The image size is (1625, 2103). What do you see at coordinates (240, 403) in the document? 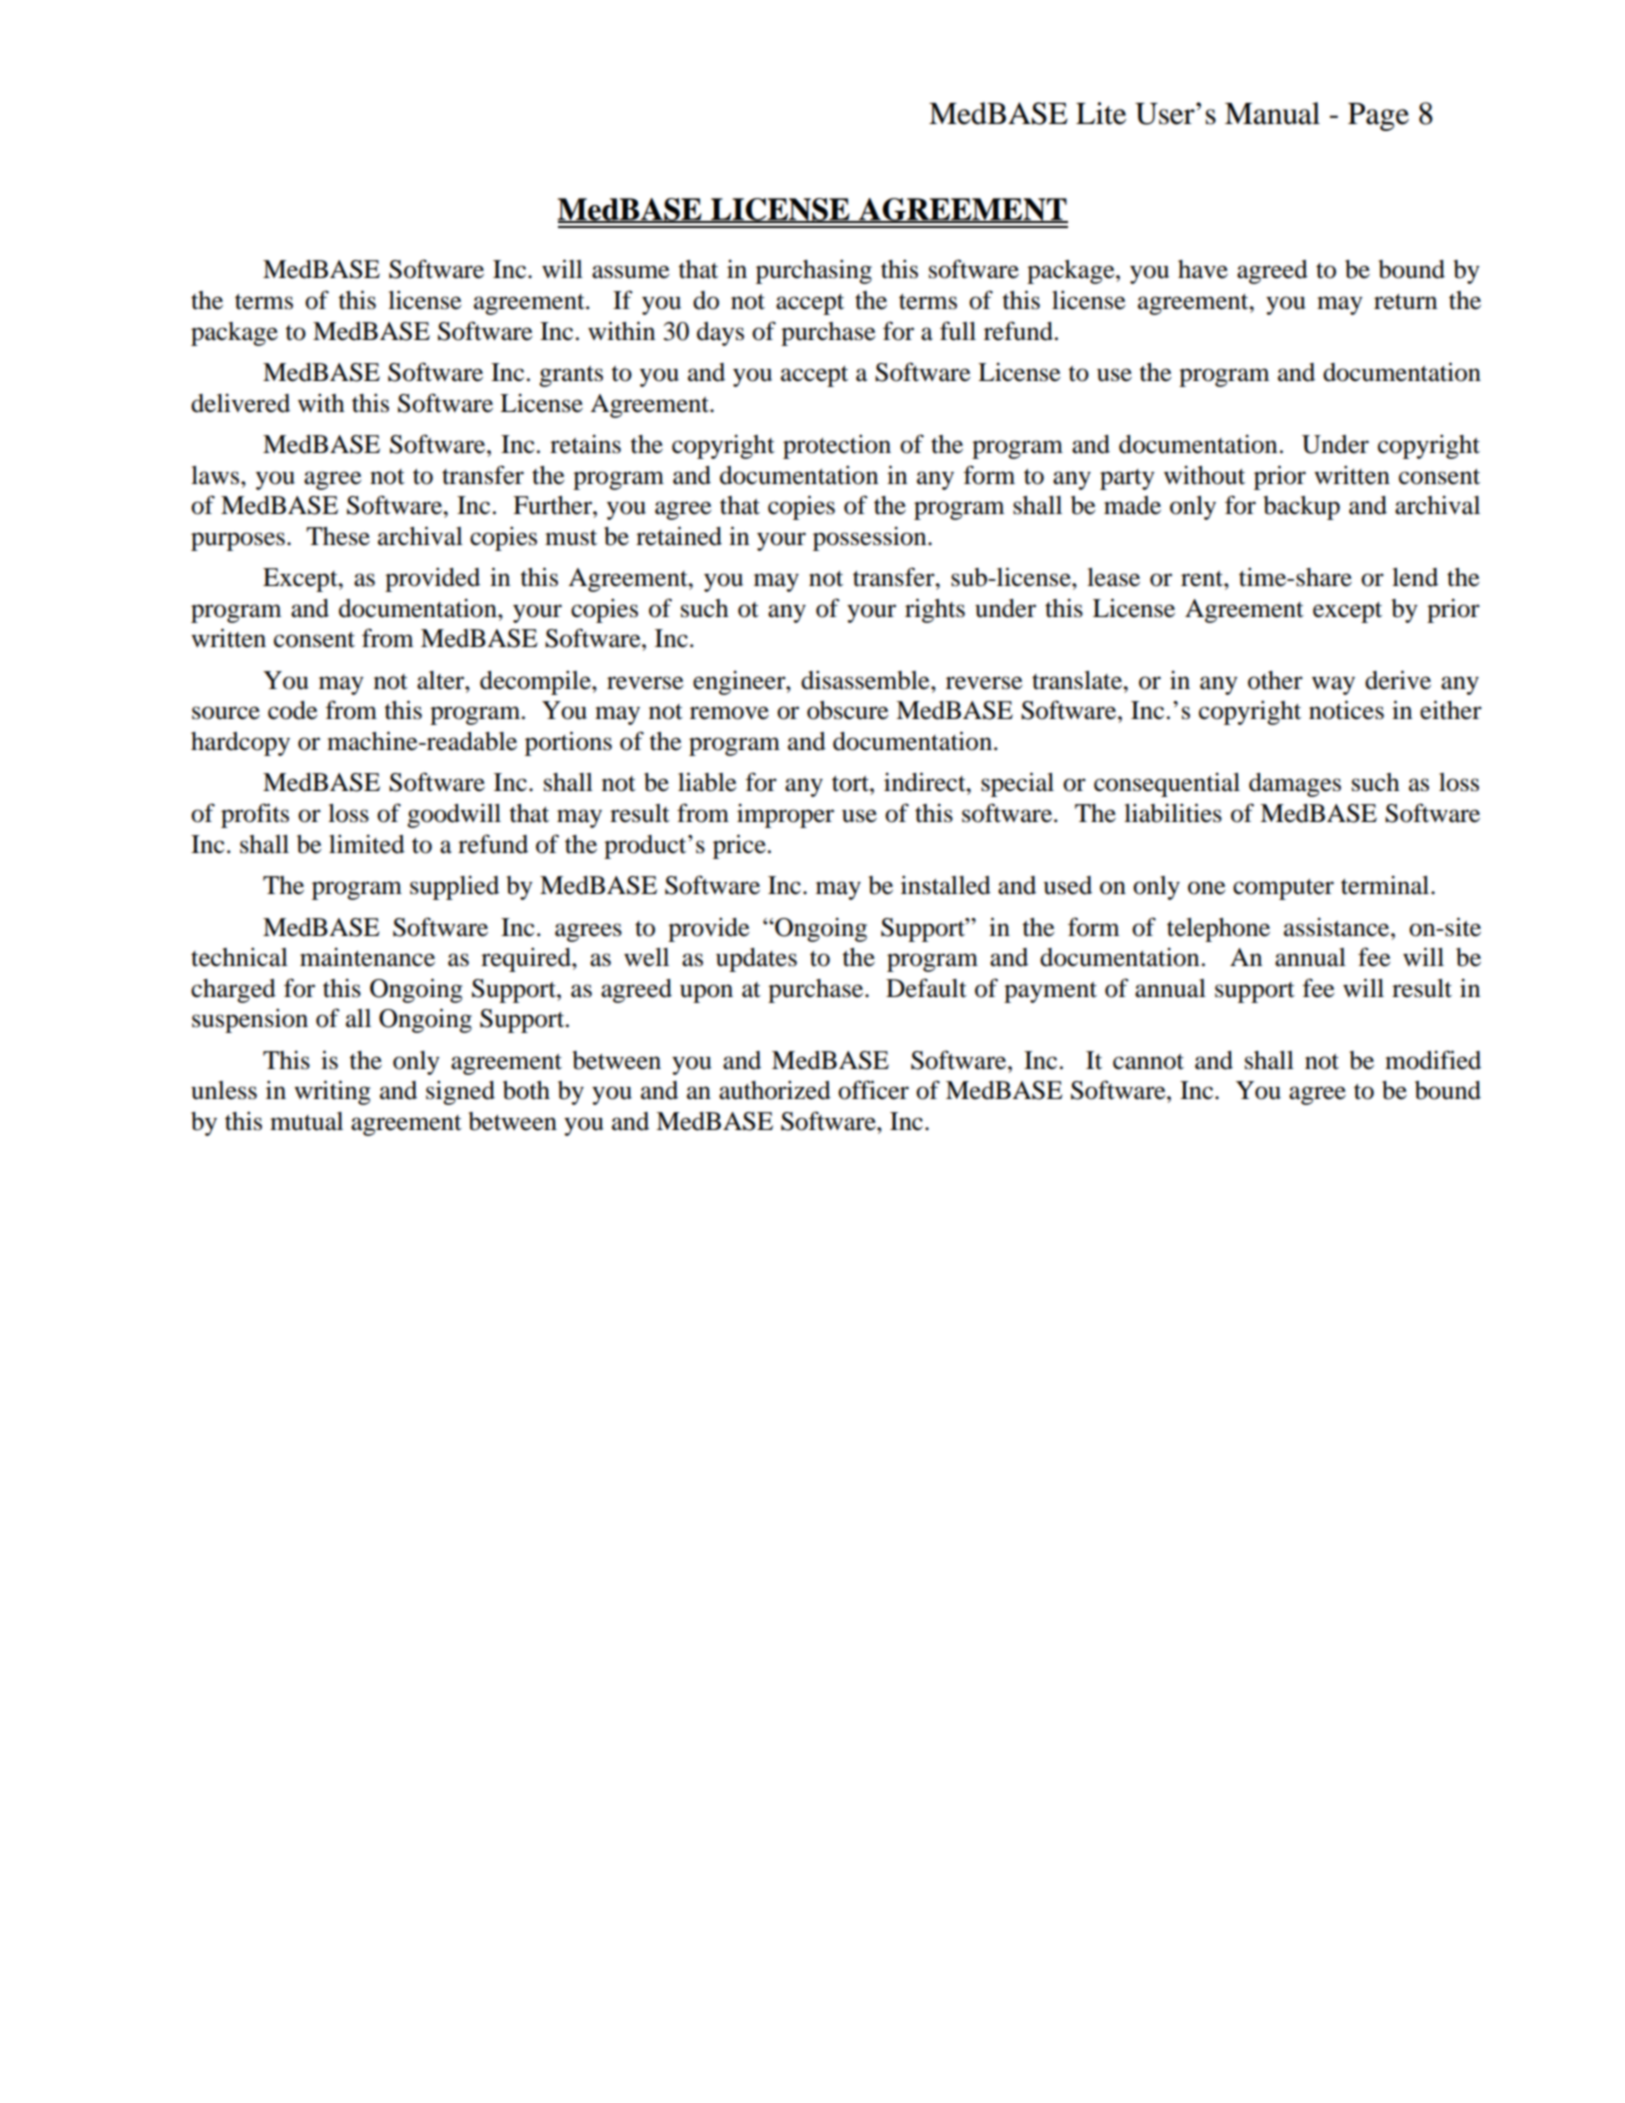
I see `delivered` at bounding box center [240, 403].
